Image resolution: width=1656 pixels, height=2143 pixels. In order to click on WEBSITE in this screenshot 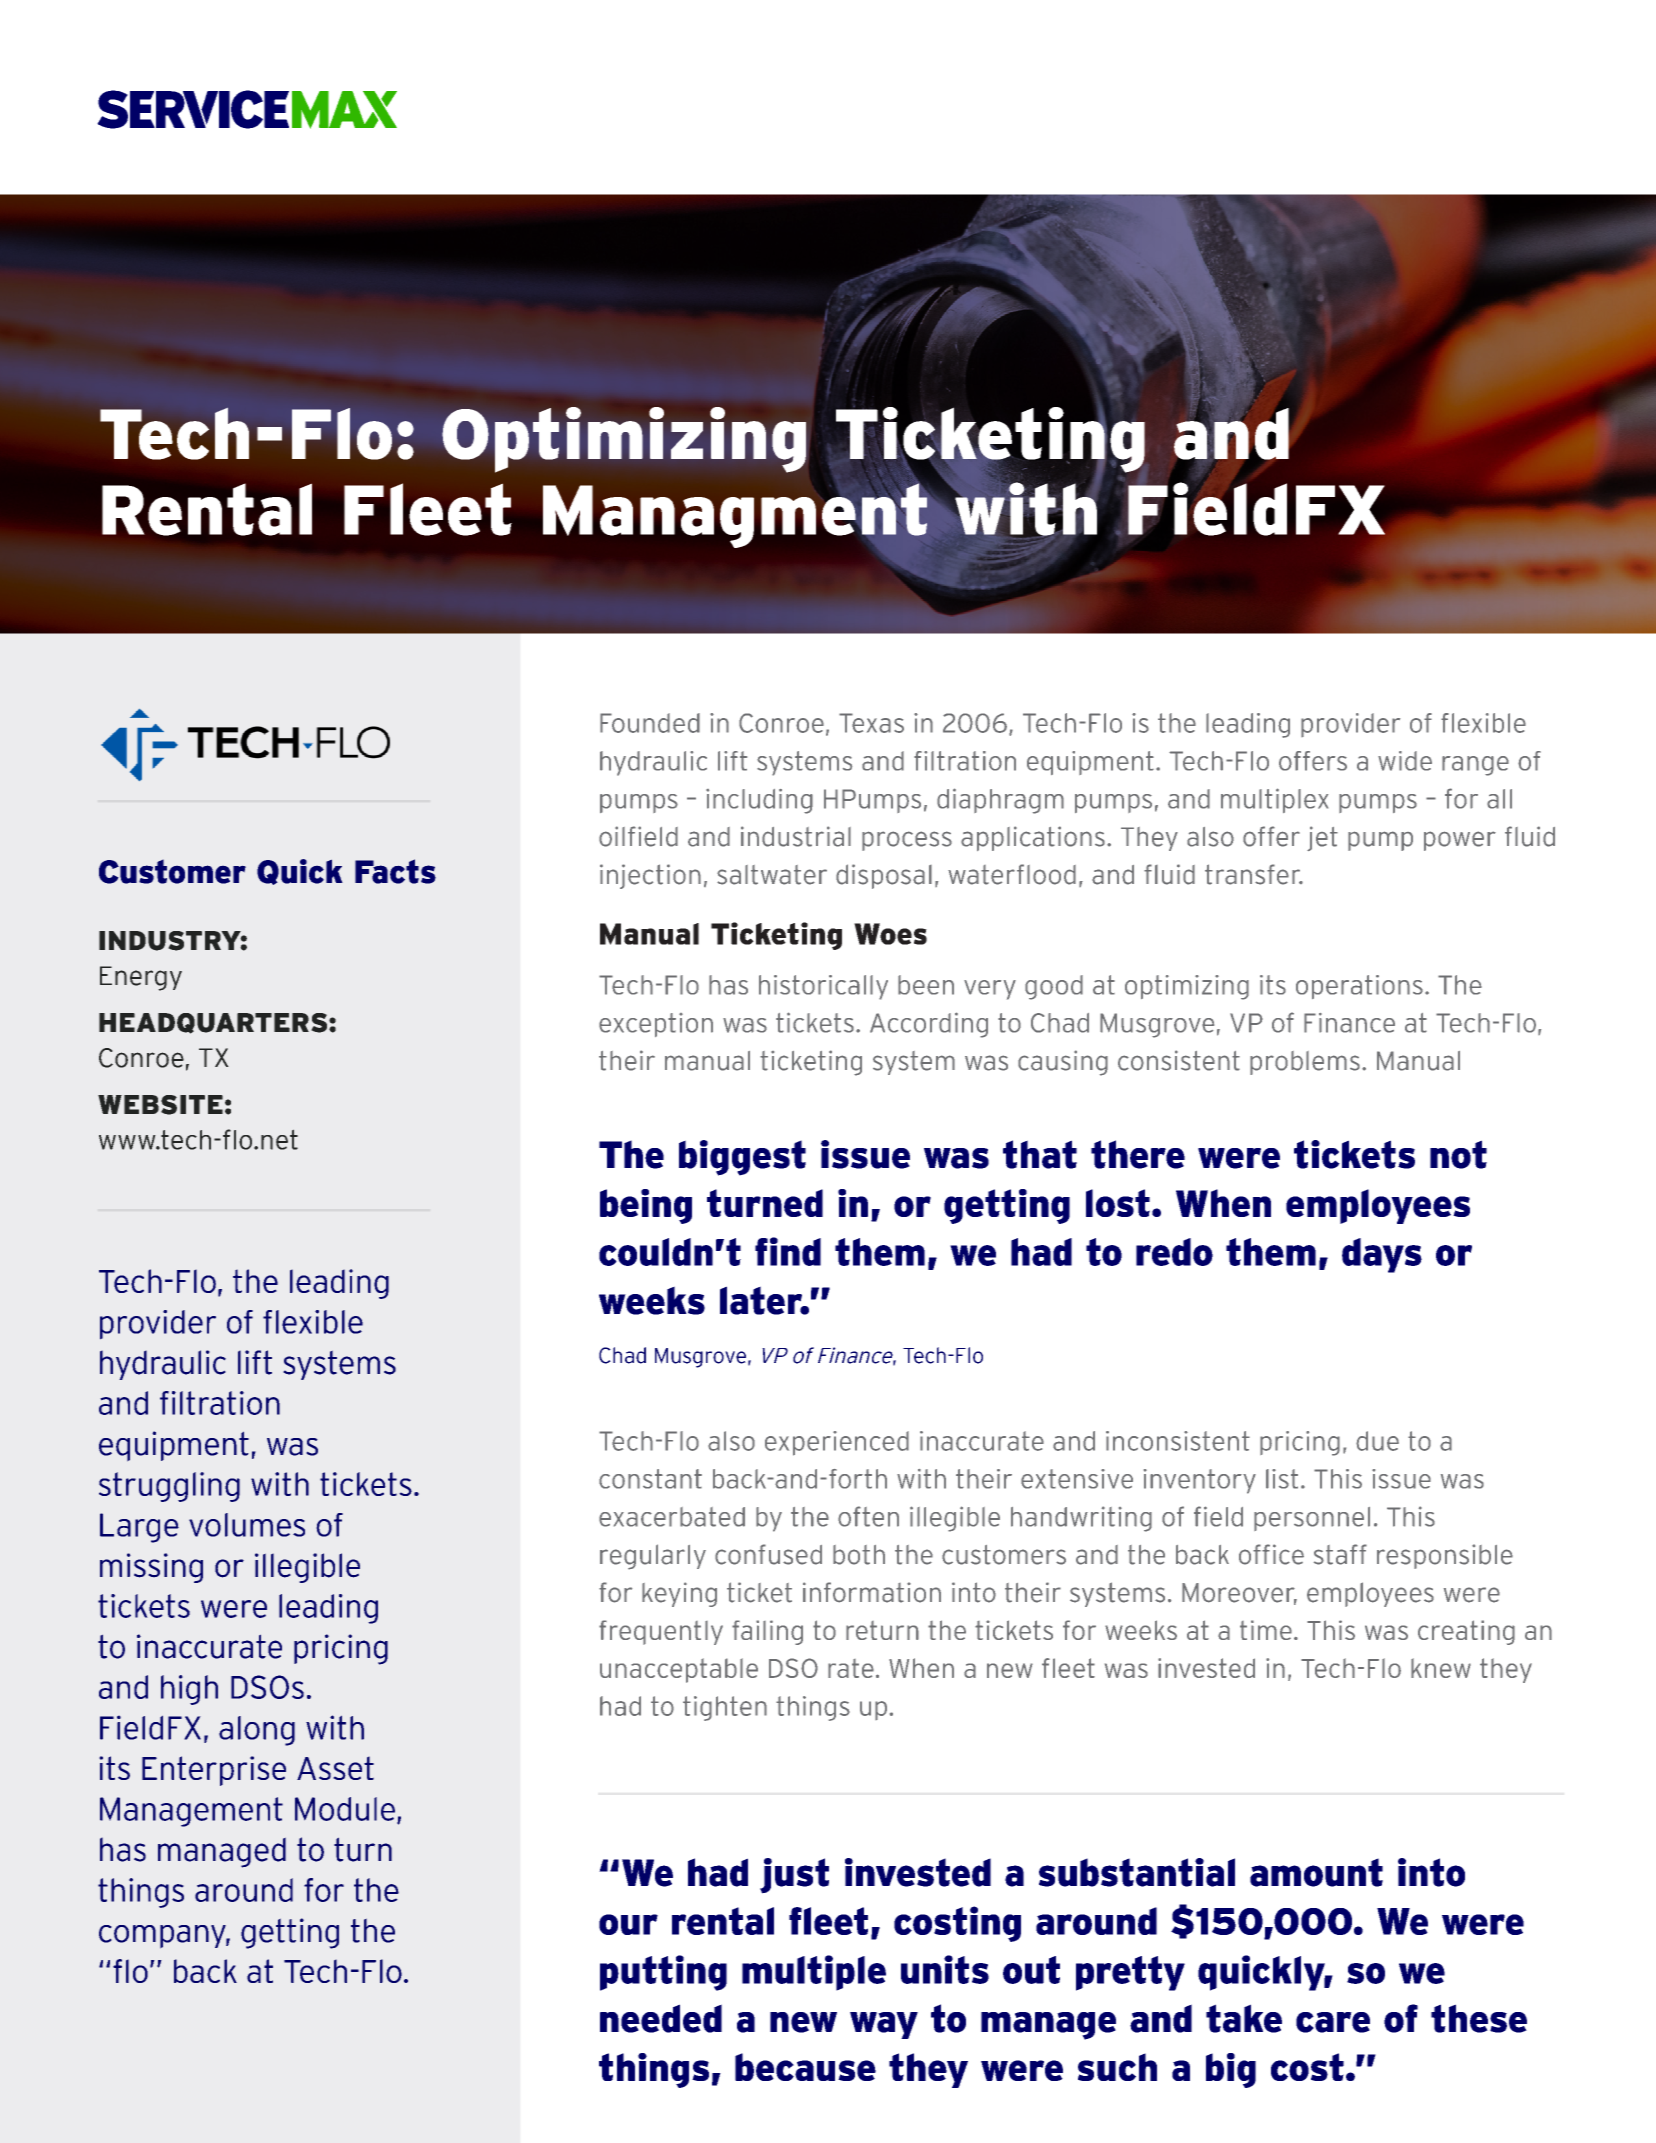, I will do `click(160, 1105)`.
